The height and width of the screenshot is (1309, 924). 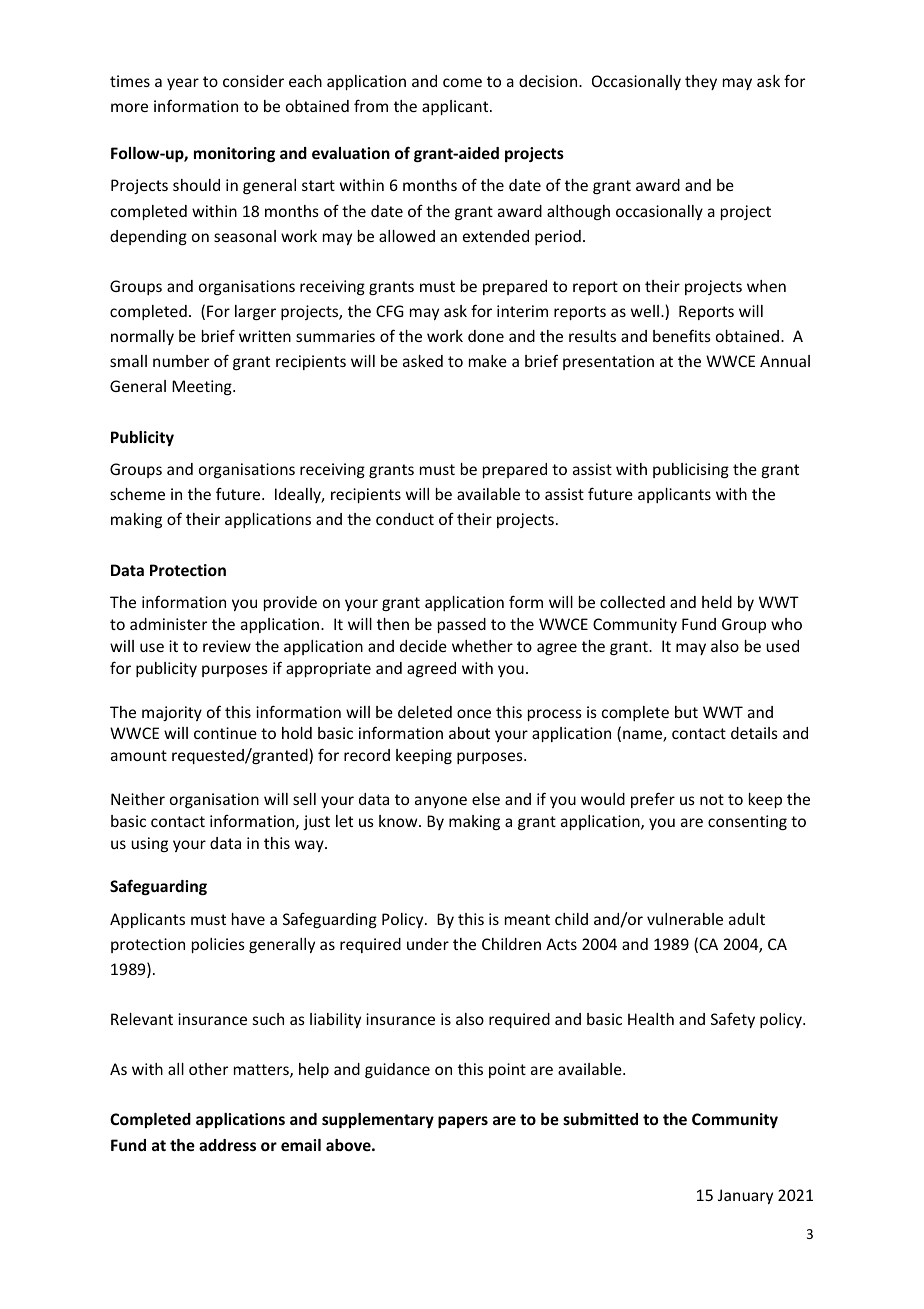 What do you see at coordinates (701, 82) in the screenshot?
I see `they` at bounding box center [701, 82].
